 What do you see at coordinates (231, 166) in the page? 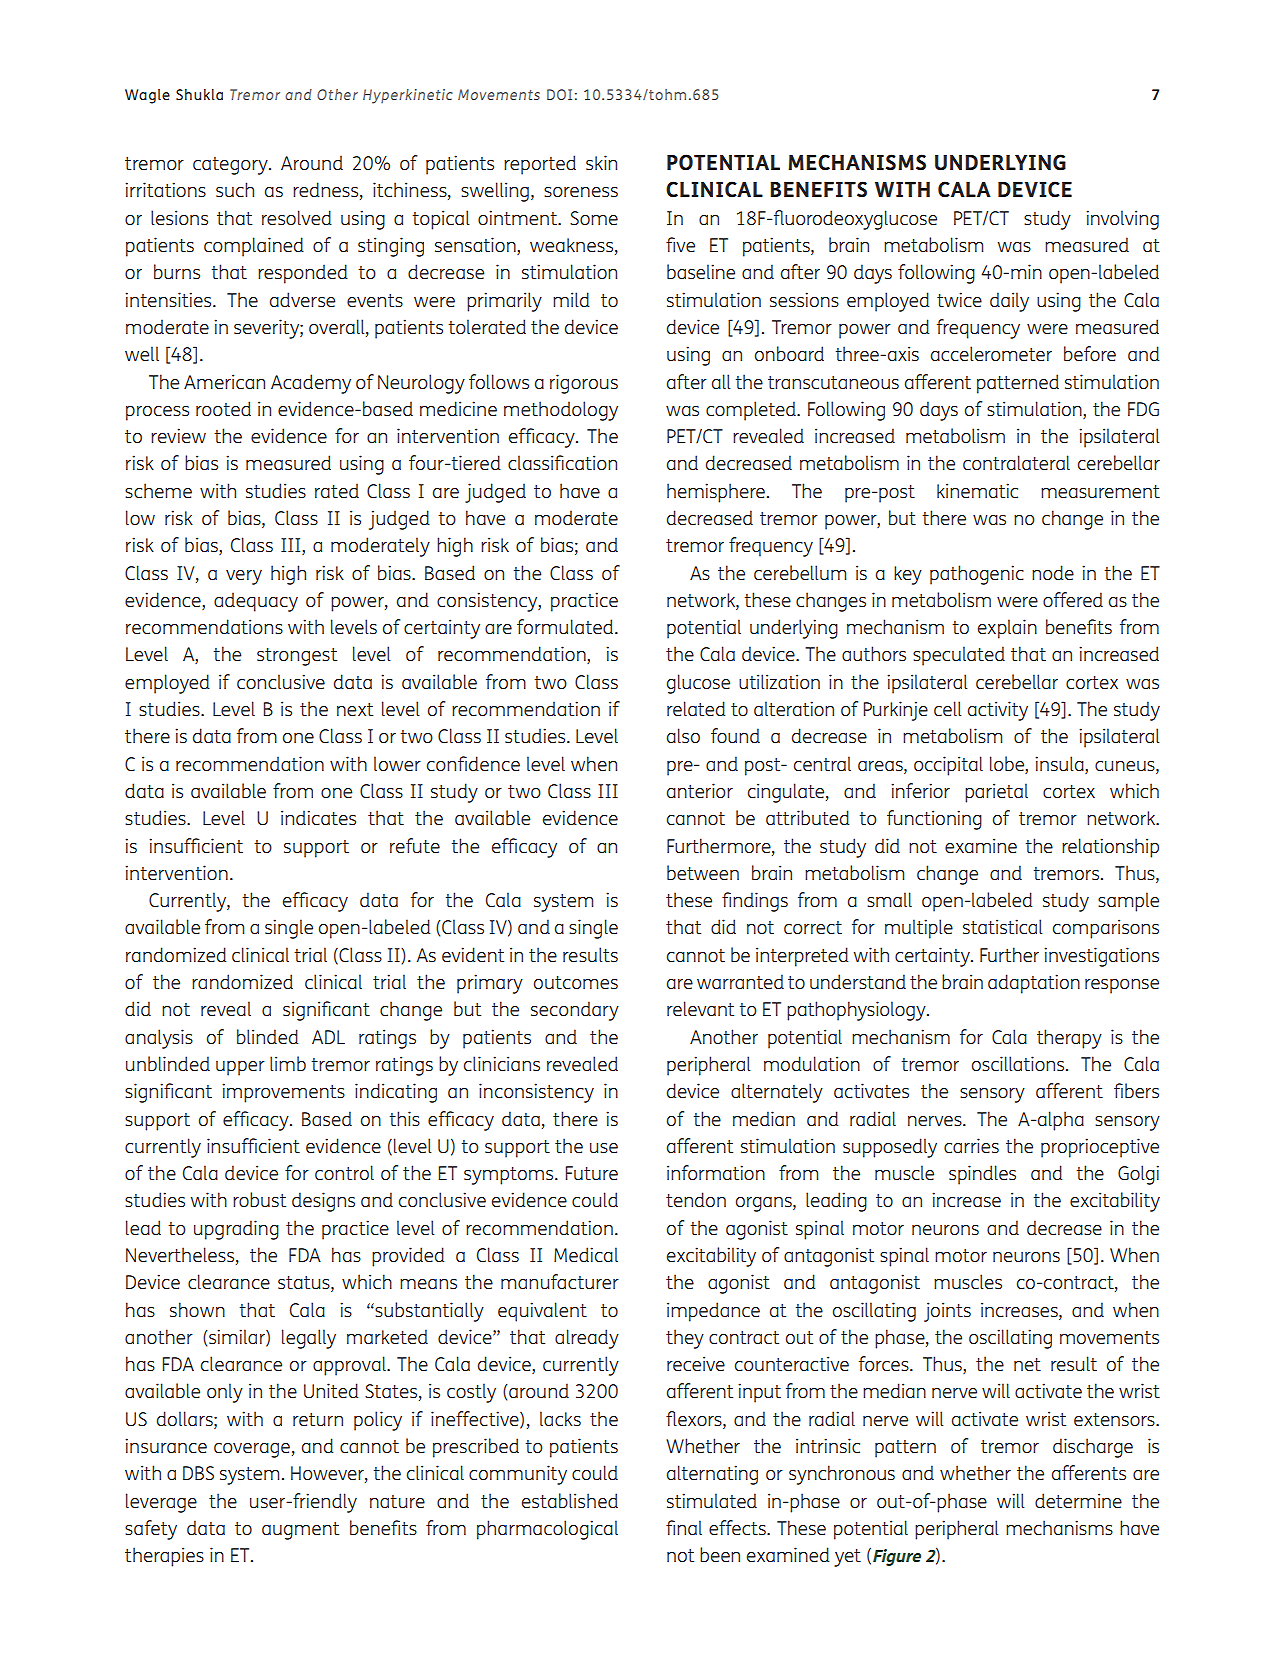
I see `category` at bounding box center [231, 166].
